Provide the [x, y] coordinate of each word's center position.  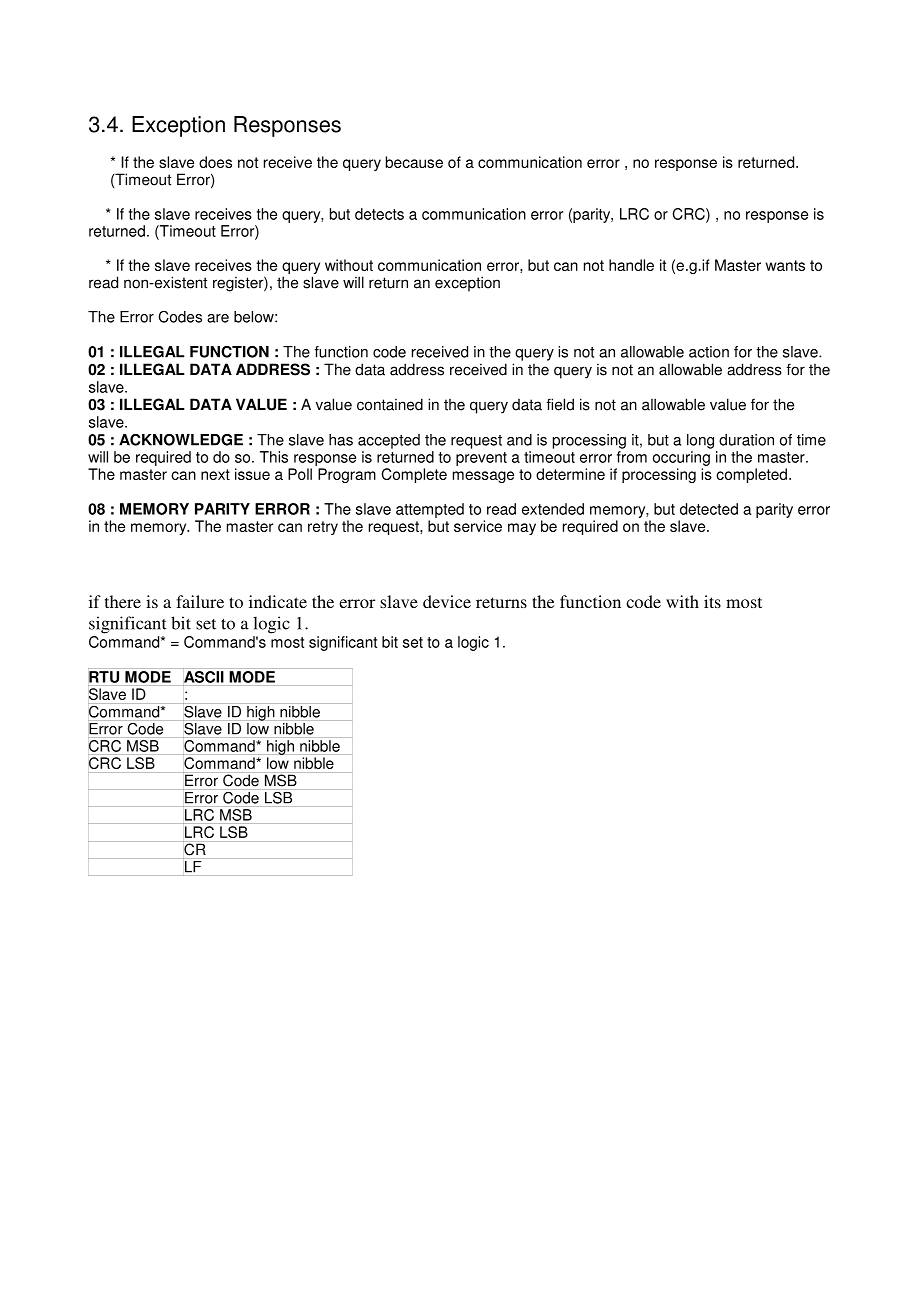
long [700, 441]
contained [390, 404]
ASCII [203, 677]
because [414, 162]
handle [631, 265]
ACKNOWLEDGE [181, 440]
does [215, 162]
